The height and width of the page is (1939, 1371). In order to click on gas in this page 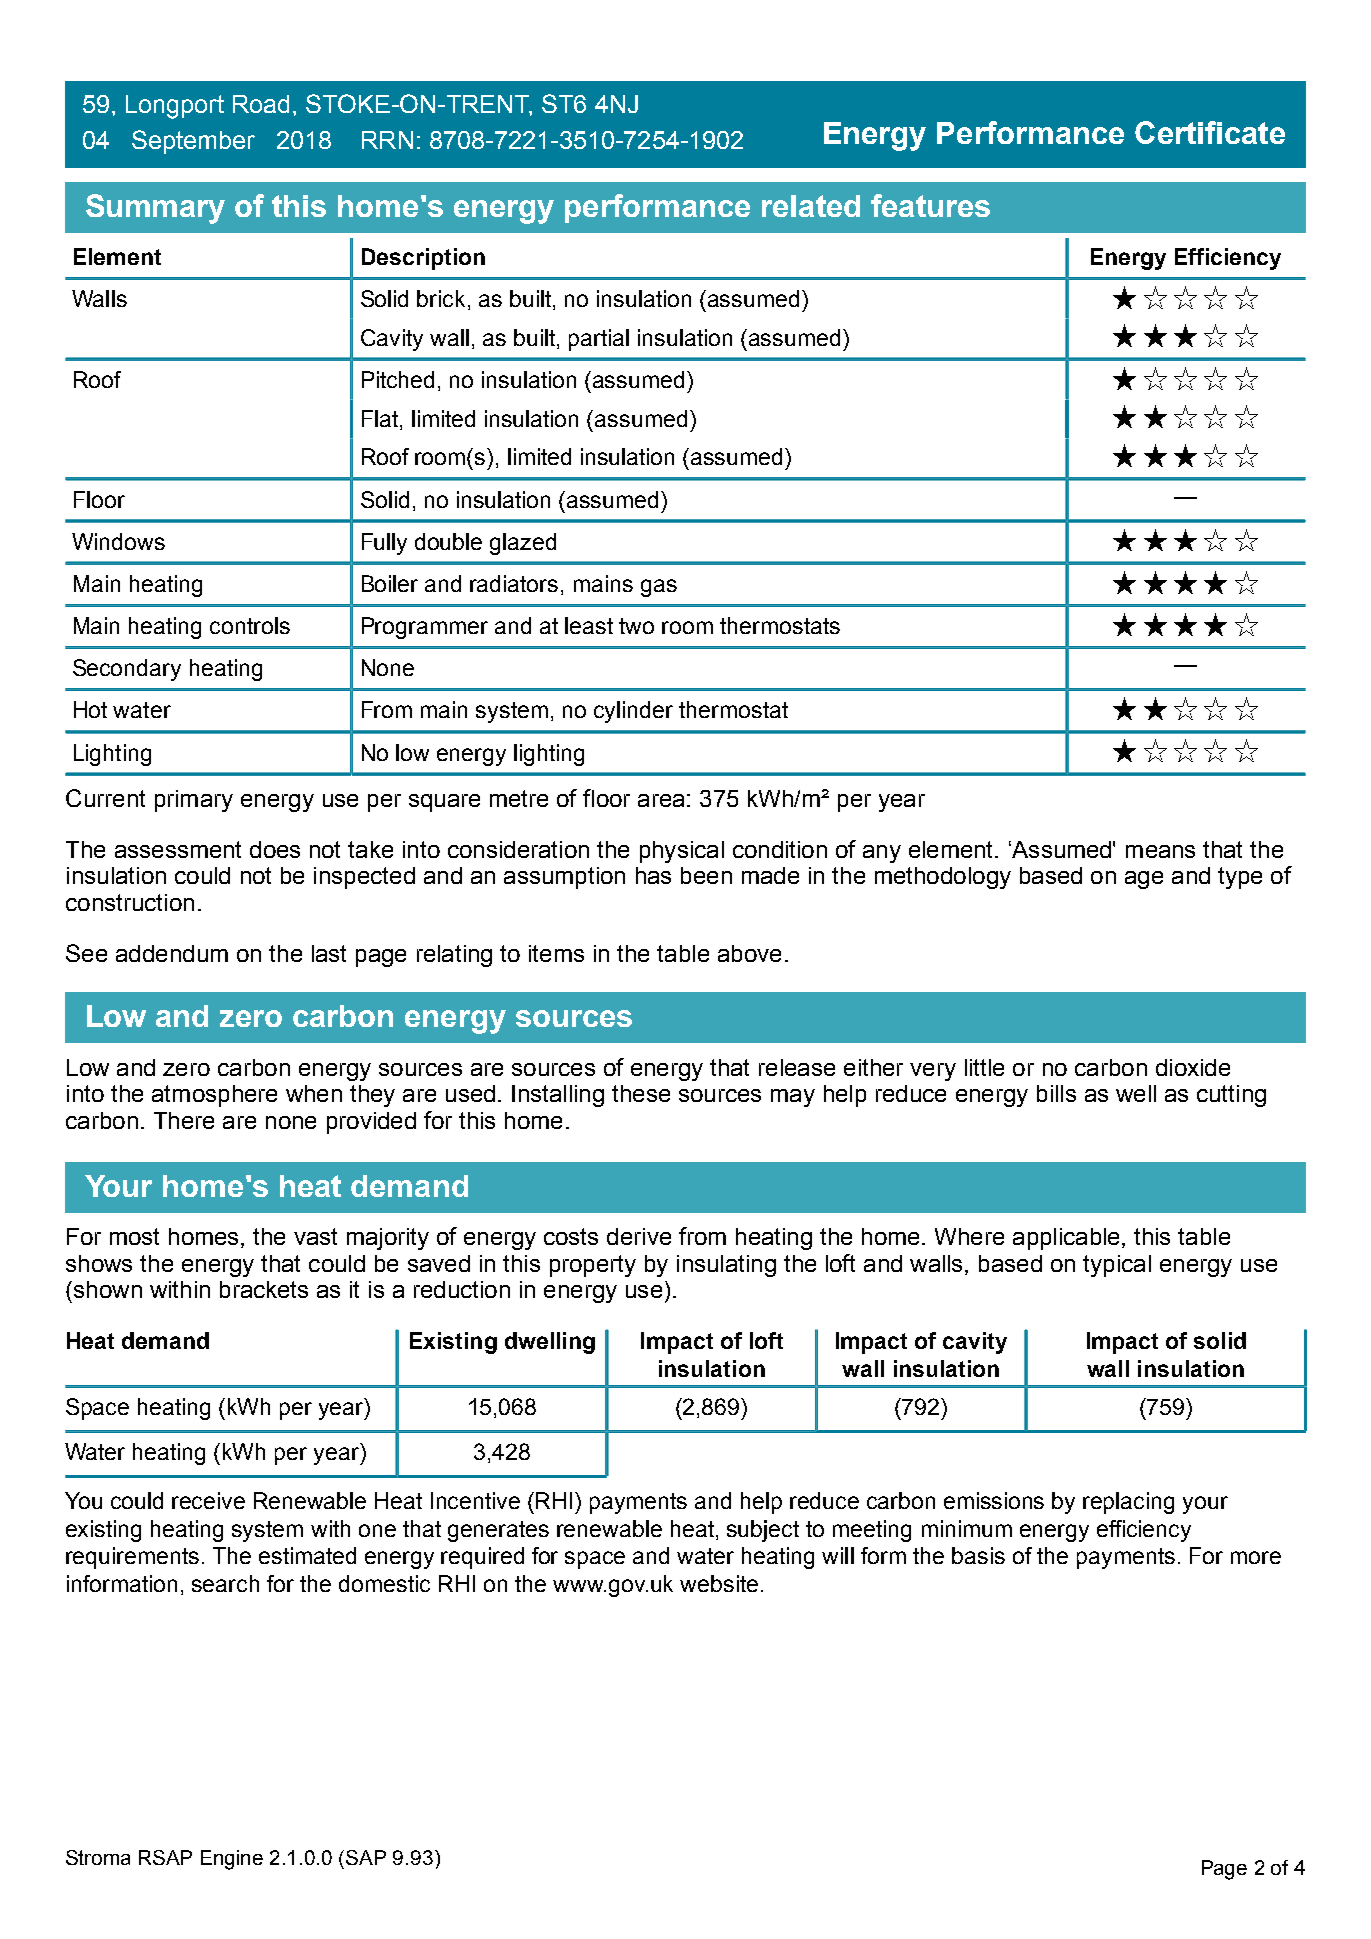, I will do `click(659, 588)`.
